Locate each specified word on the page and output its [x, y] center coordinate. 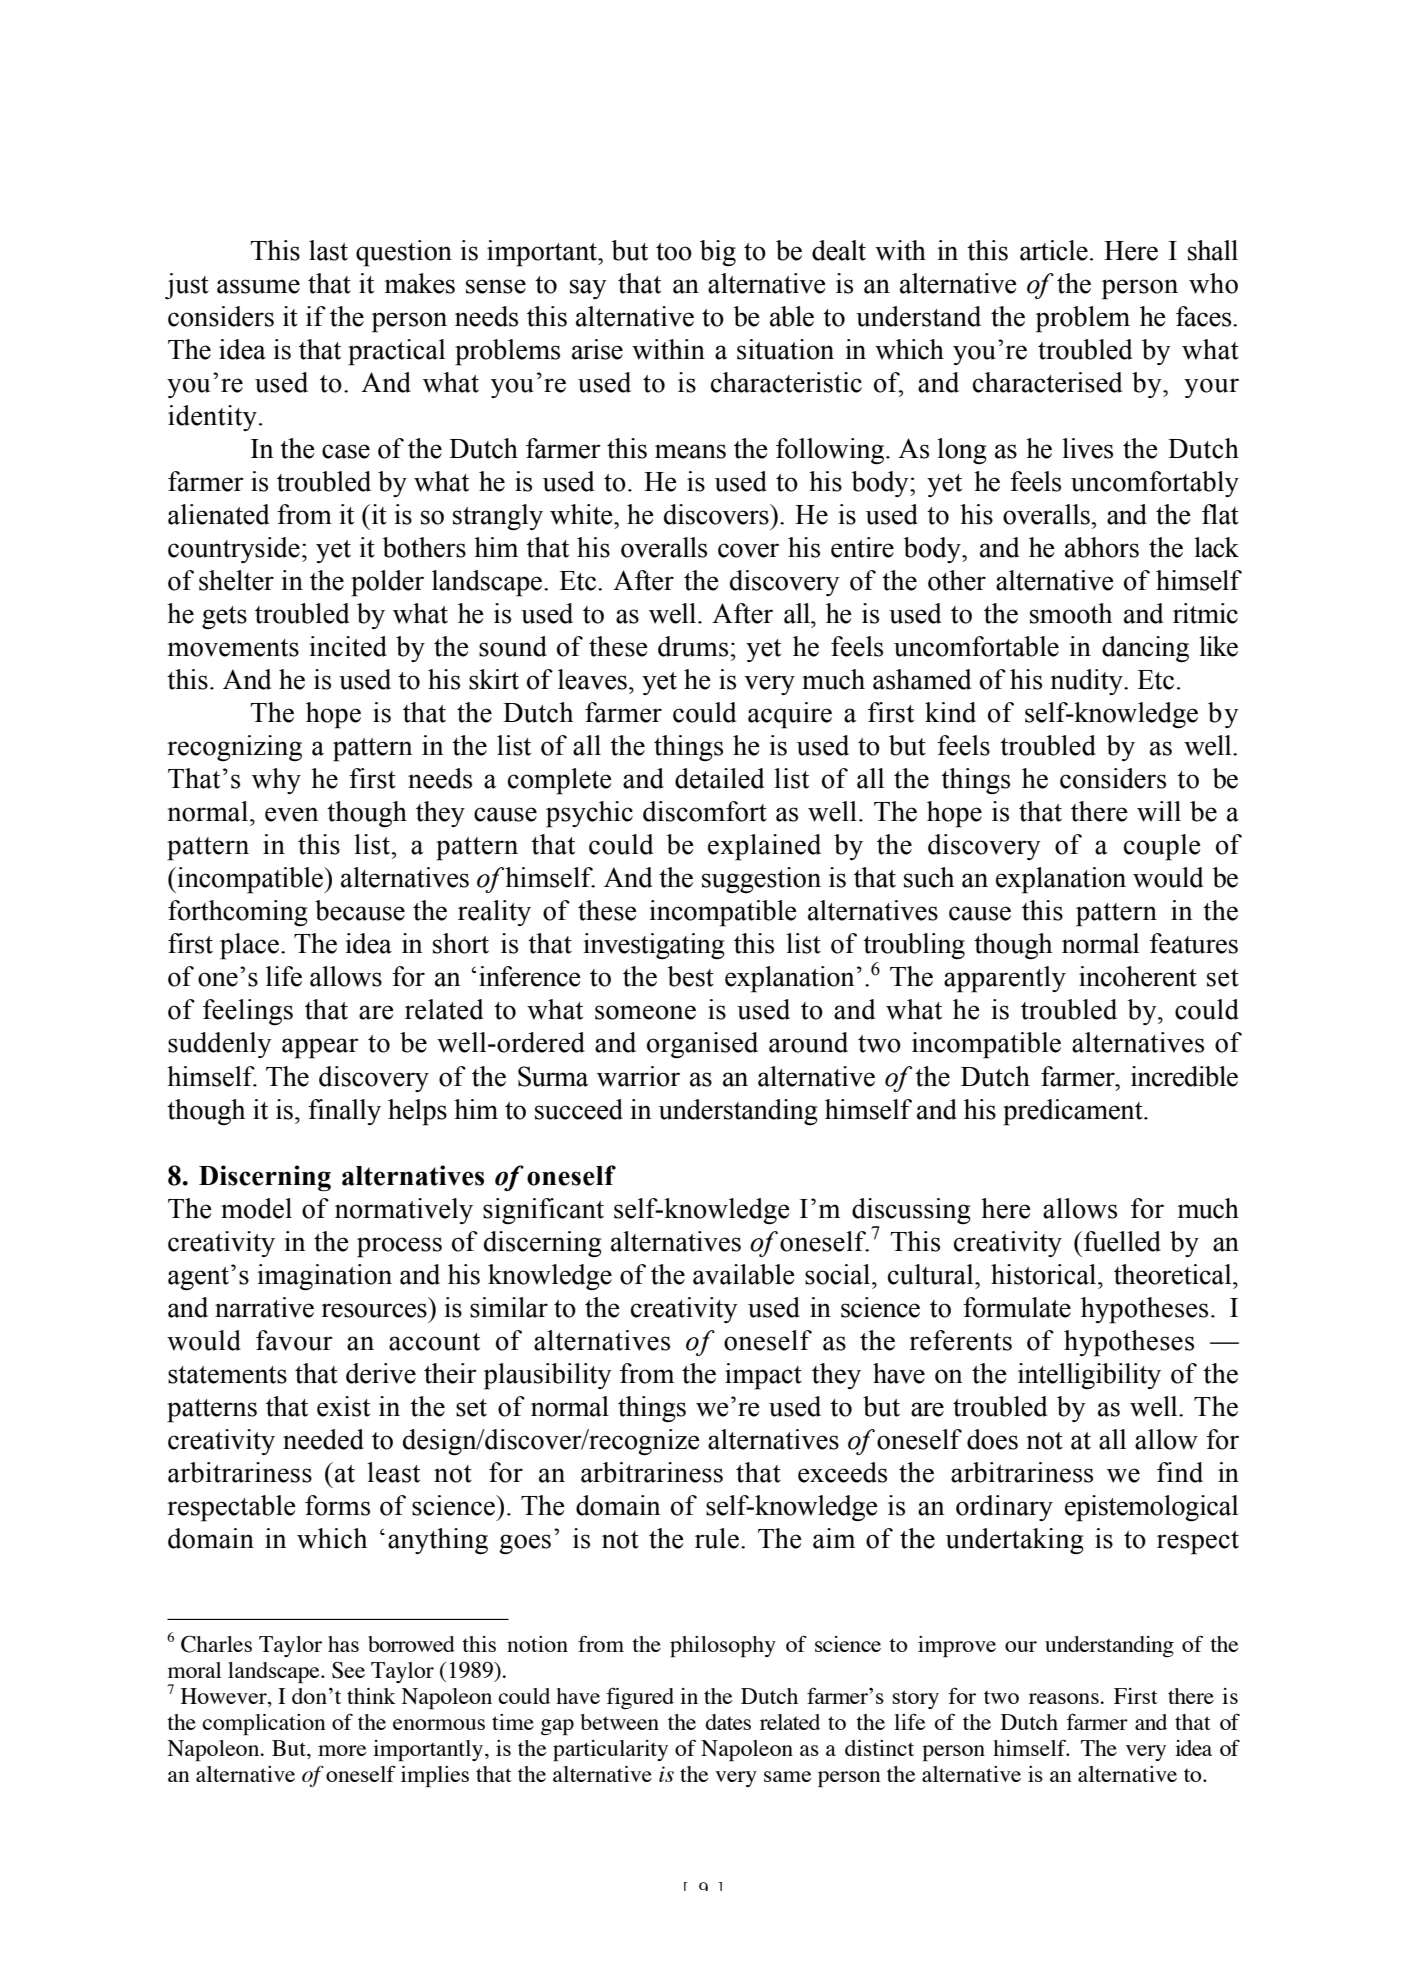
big [718, 253]
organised [702, 1045]
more [342, 1750]
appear [320, 1048]
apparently [1005, 979]
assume [258, 286]
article [1054, 250]
